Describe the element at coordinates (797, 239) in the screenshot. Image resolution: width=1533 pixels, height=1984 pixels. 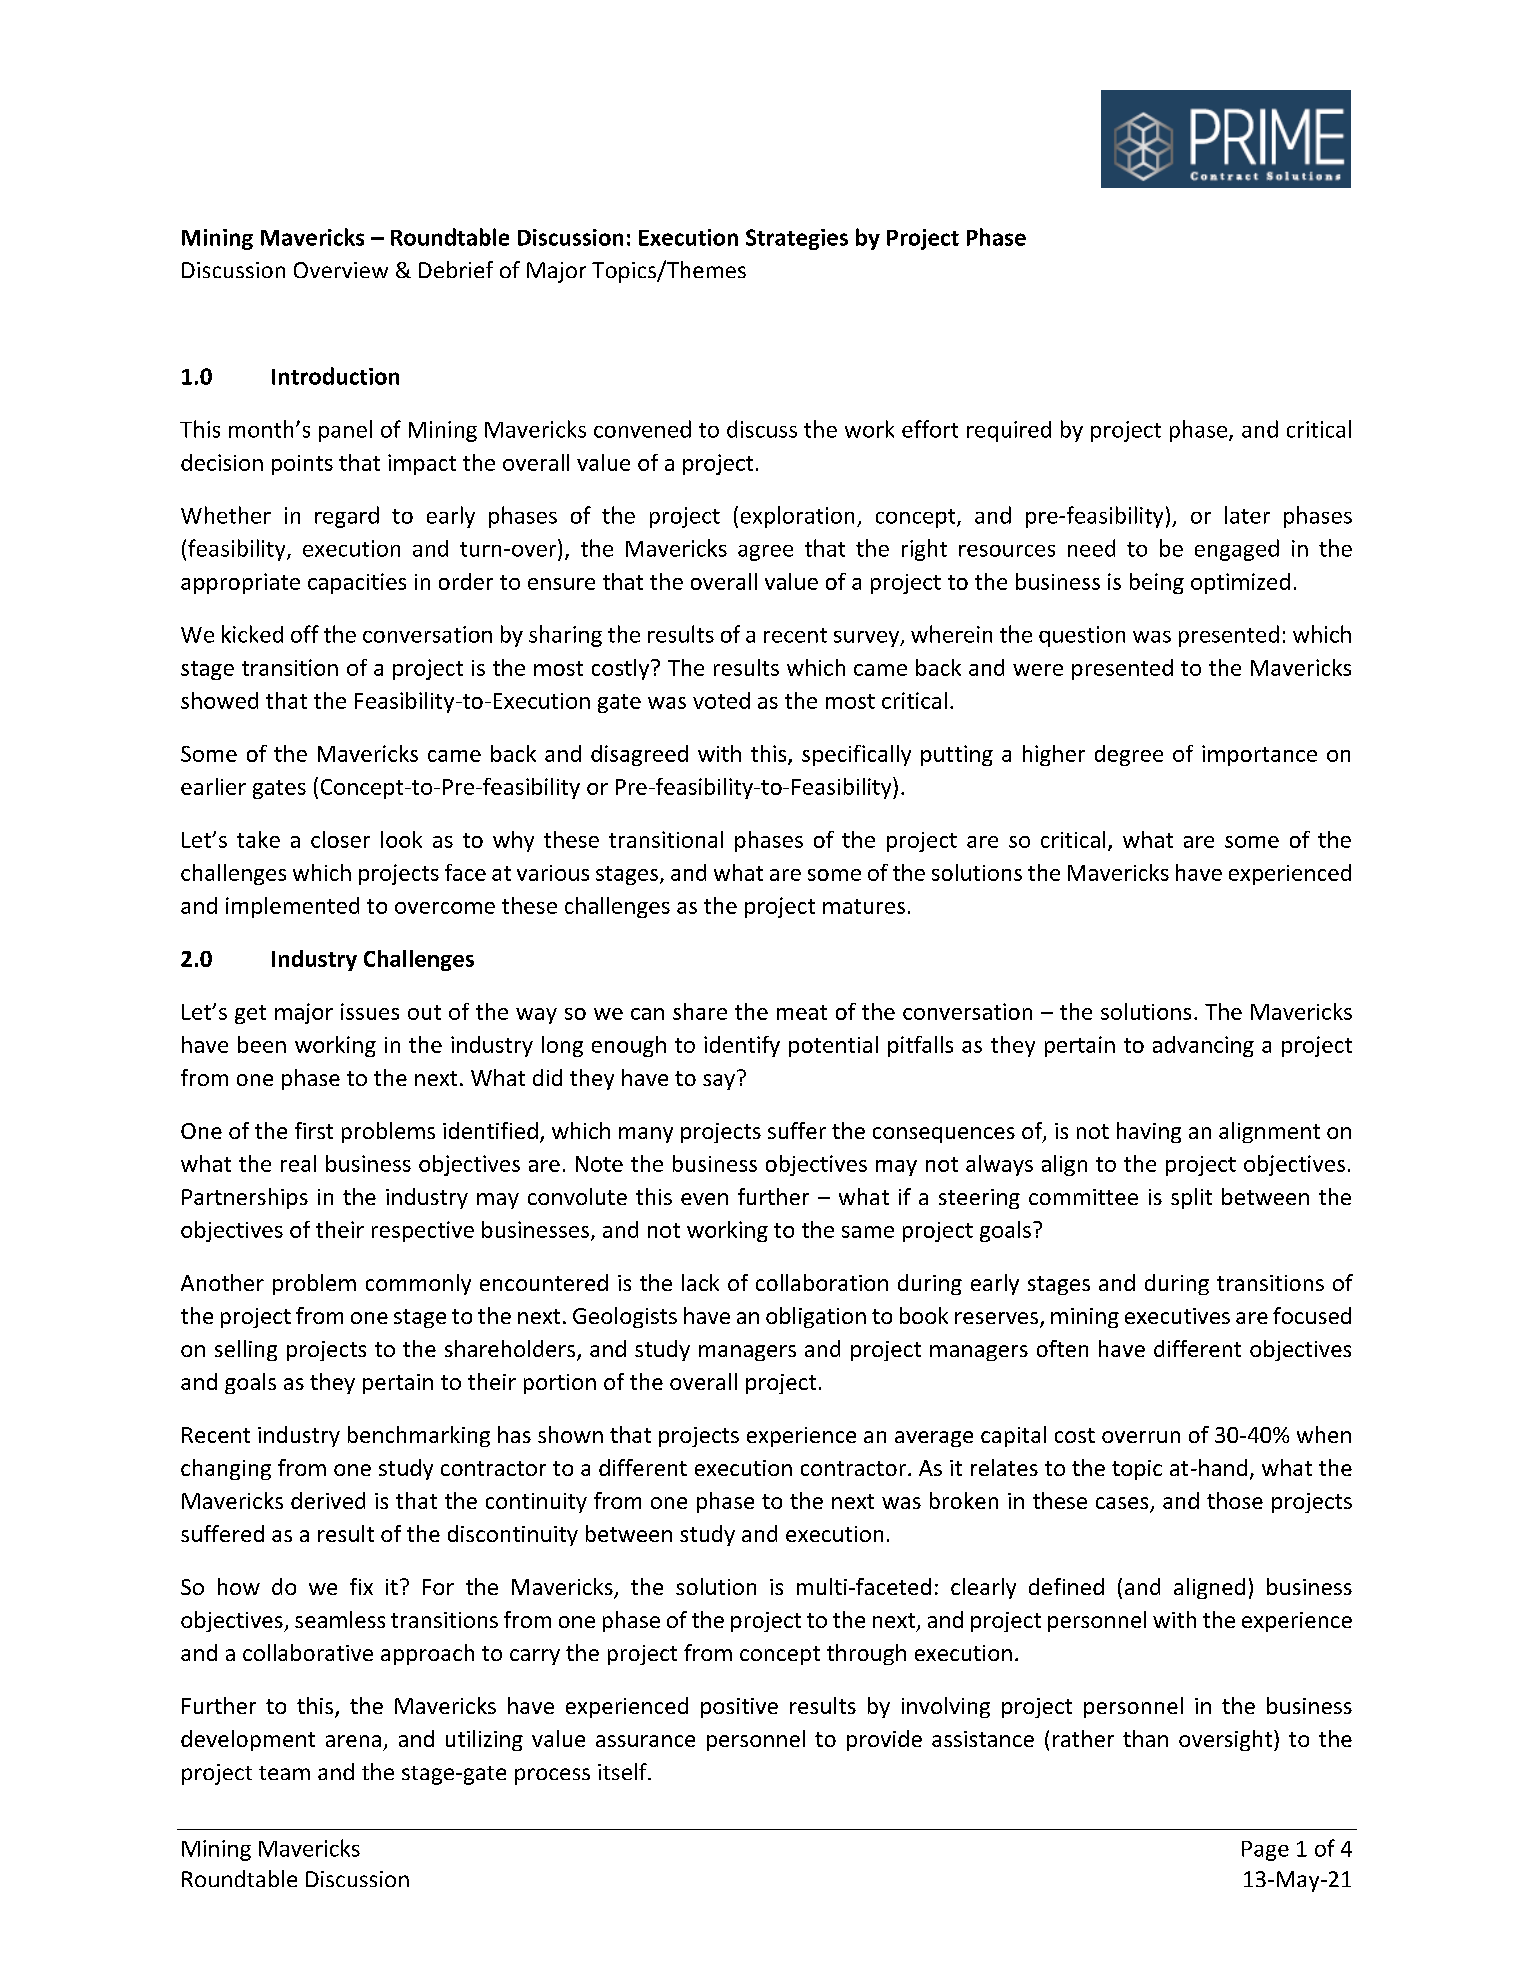
I see `Strategies` at that location.
